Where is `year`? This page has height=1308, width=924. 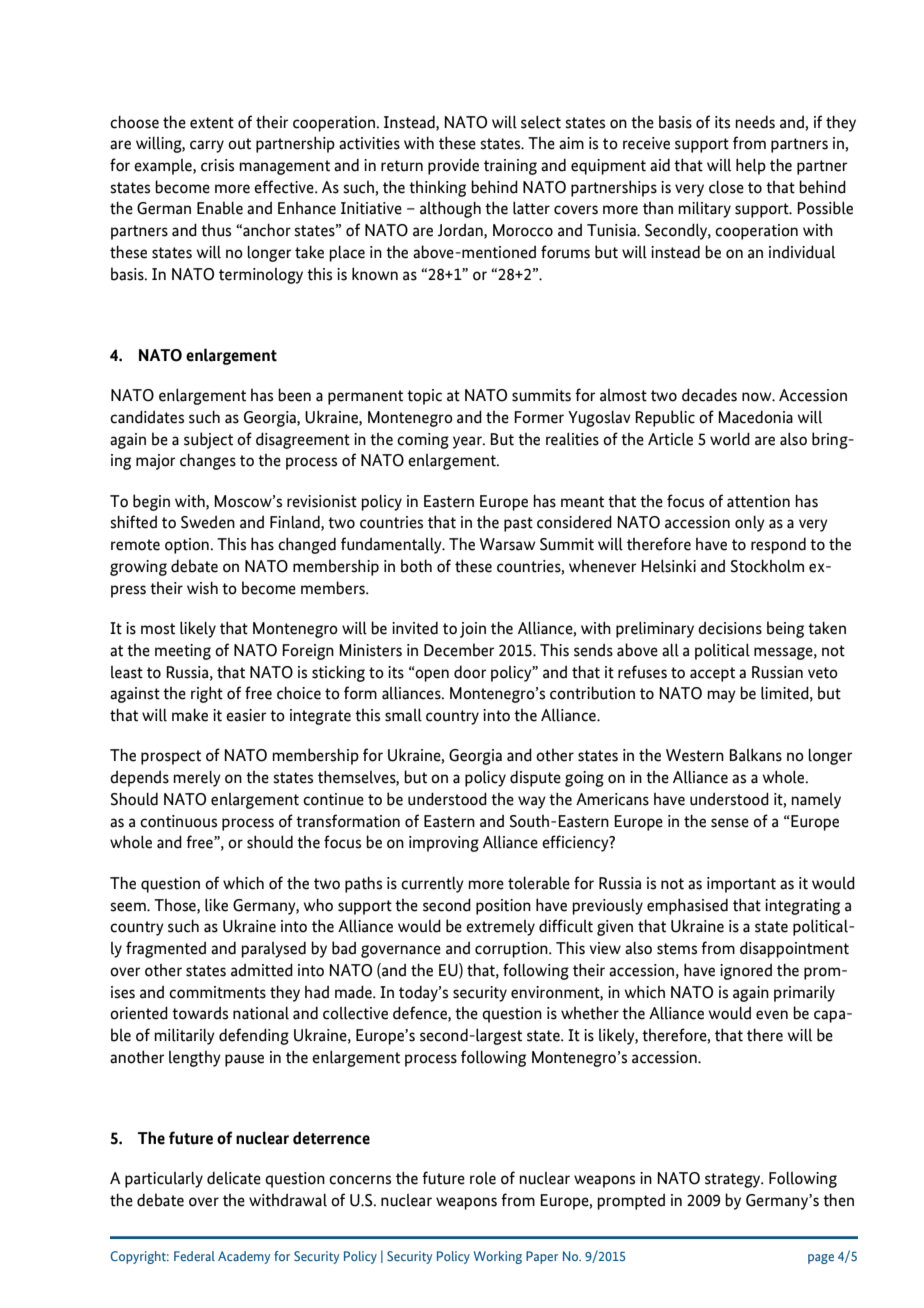 year is located at coordinates (468, 442).
